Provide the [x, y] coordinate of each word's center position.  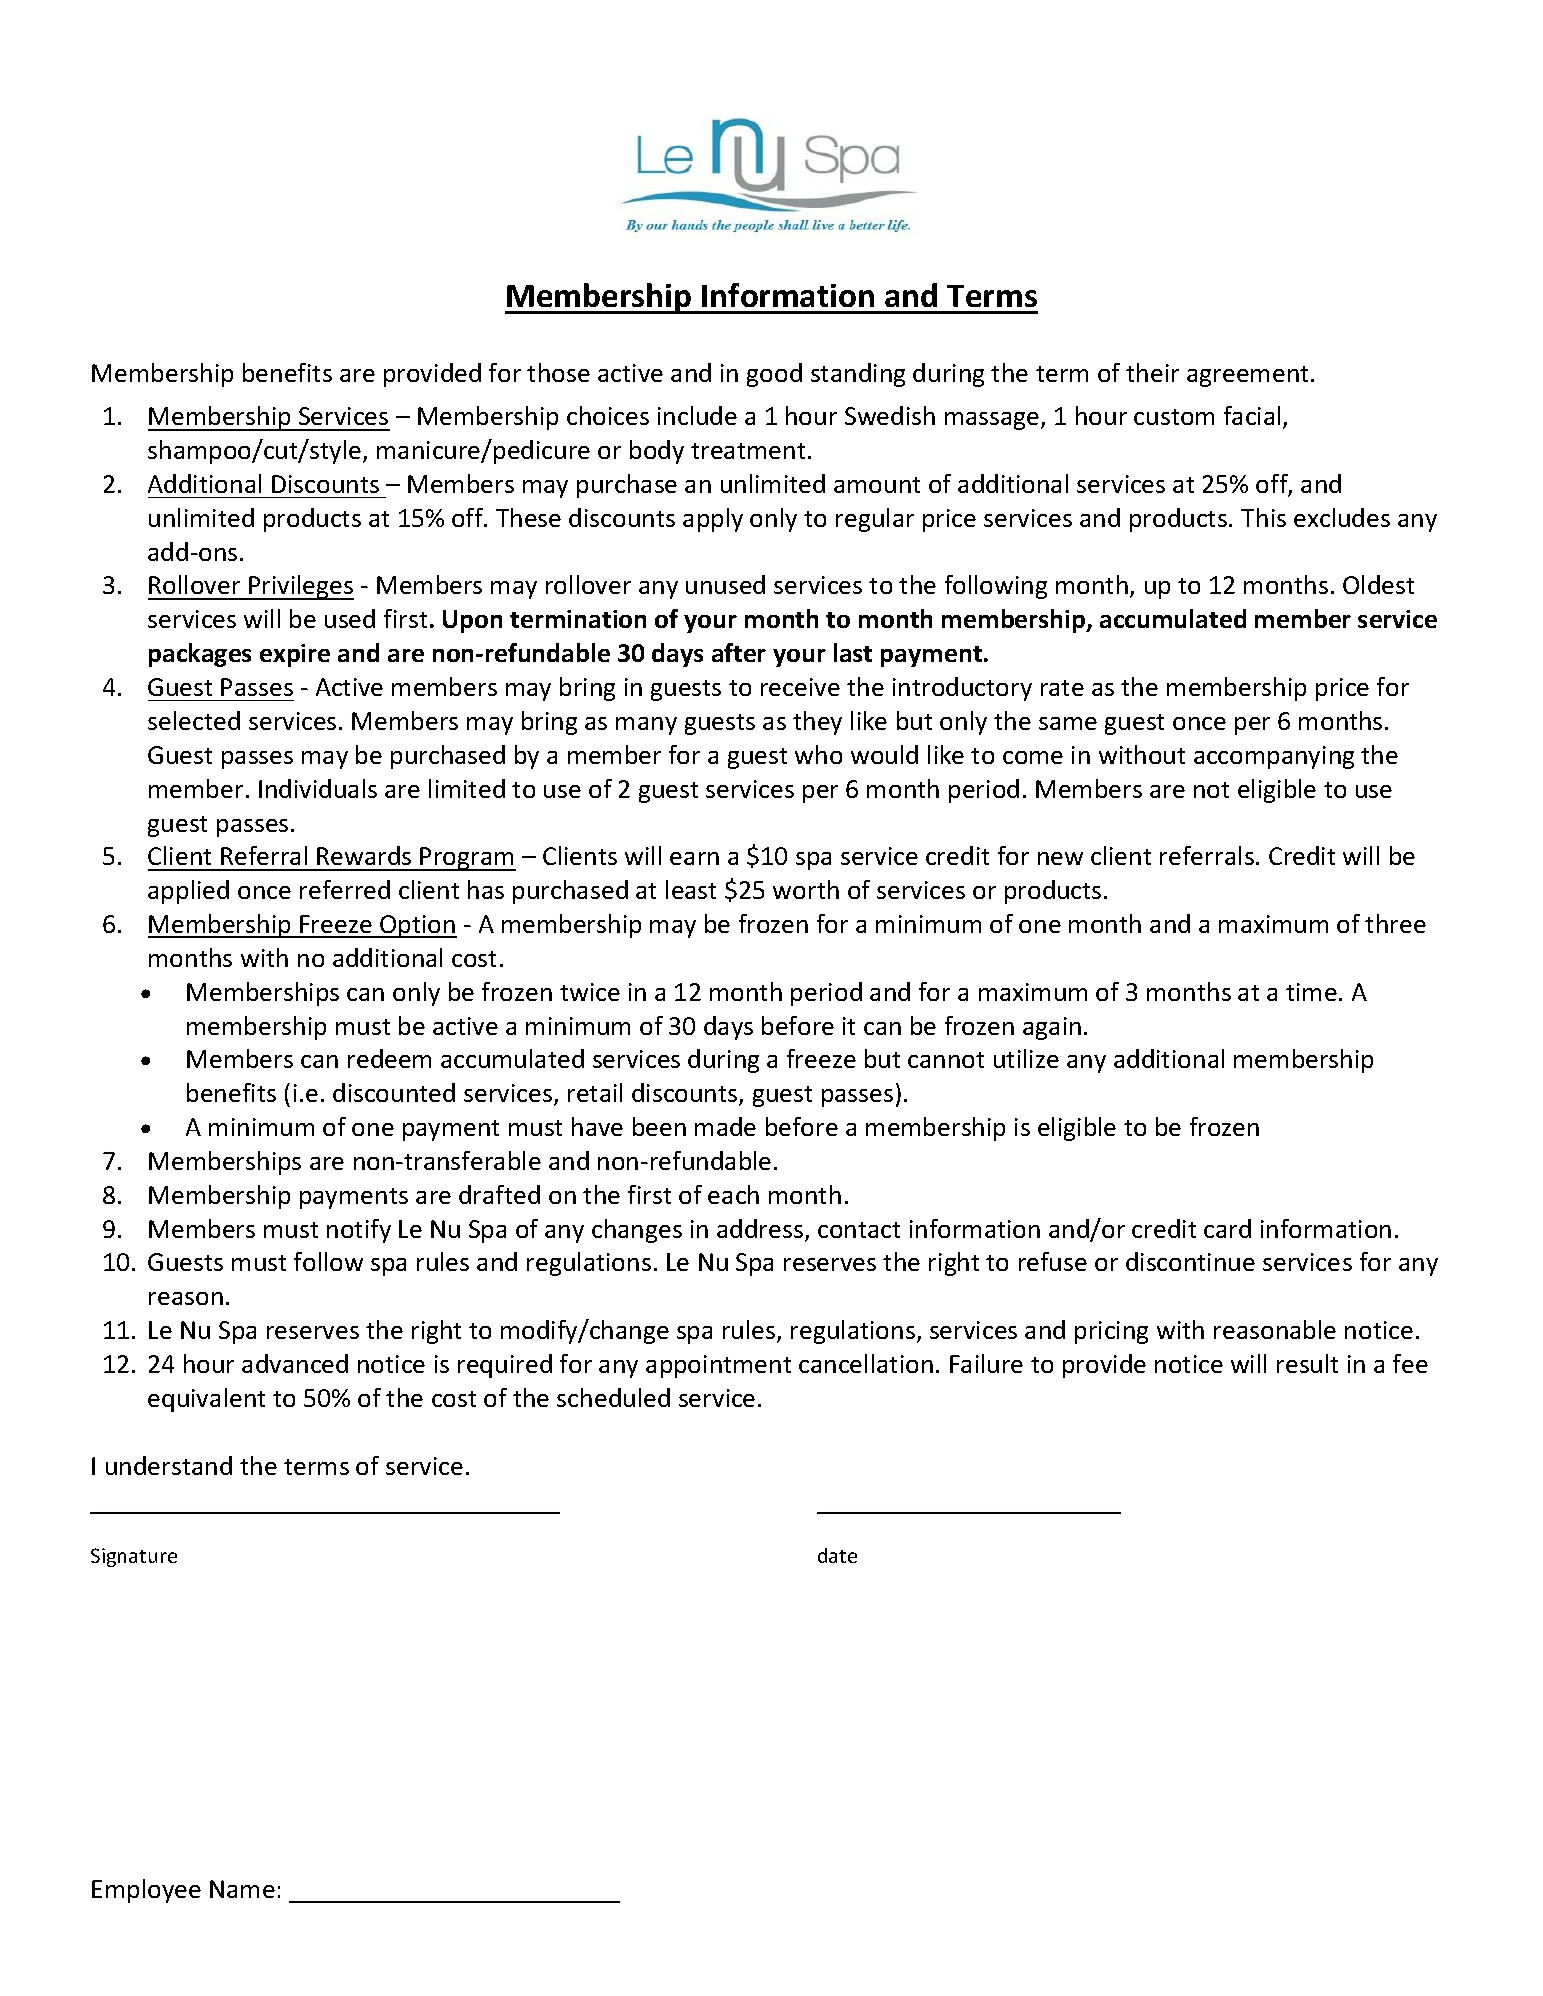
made [725, 1126]
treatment [748, 451]
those [558, 372]
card [1227, 1228]
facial [1252, 415]
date [837, 1555]
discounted [394, 1092]
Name [242, 1889]
